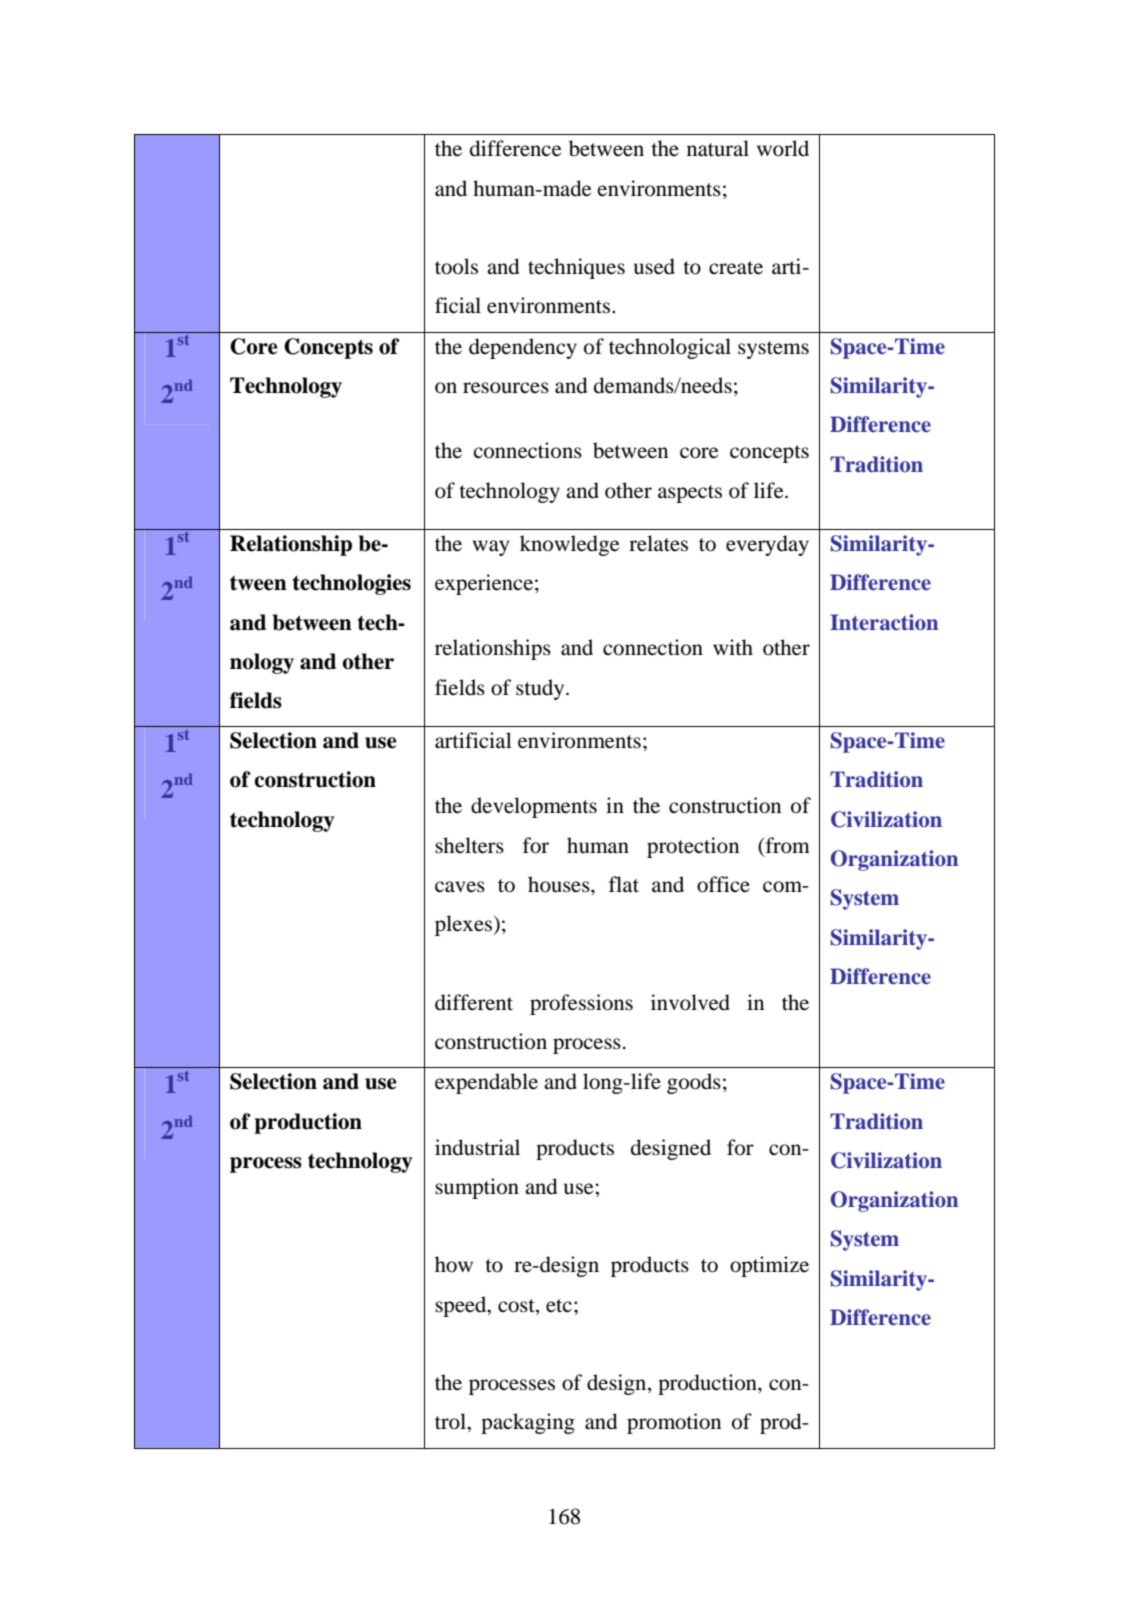 This screenshot has height=1597, width=1128. What do you see at coordinates (718, 148) in the screenshot?
I see `natural` at bounding box center [718, 148].
